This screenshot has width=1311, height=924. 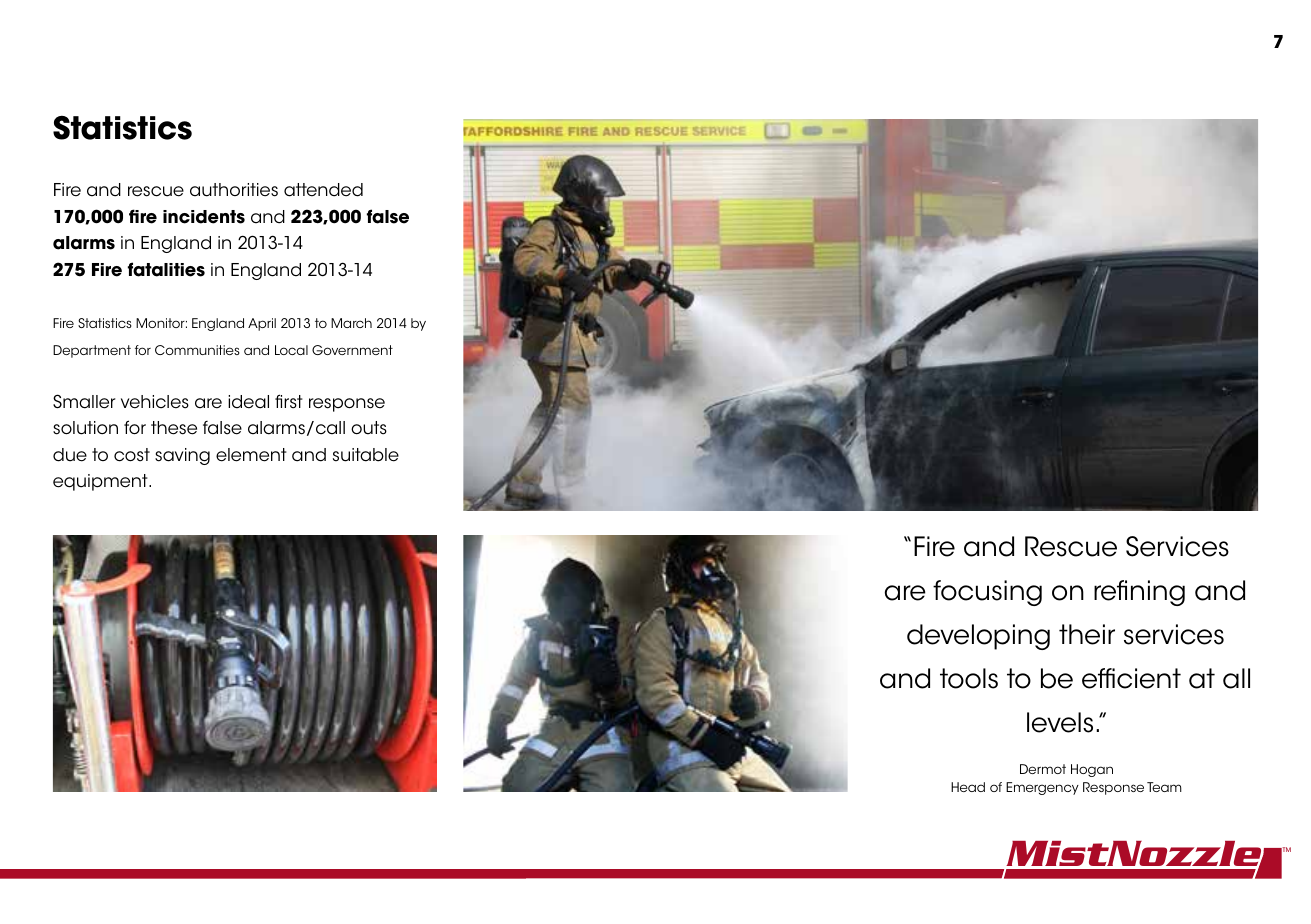 What do you see at coordinates (369, 428) in the screenshot?
I see `outs` at bounding box center [369, 428].
